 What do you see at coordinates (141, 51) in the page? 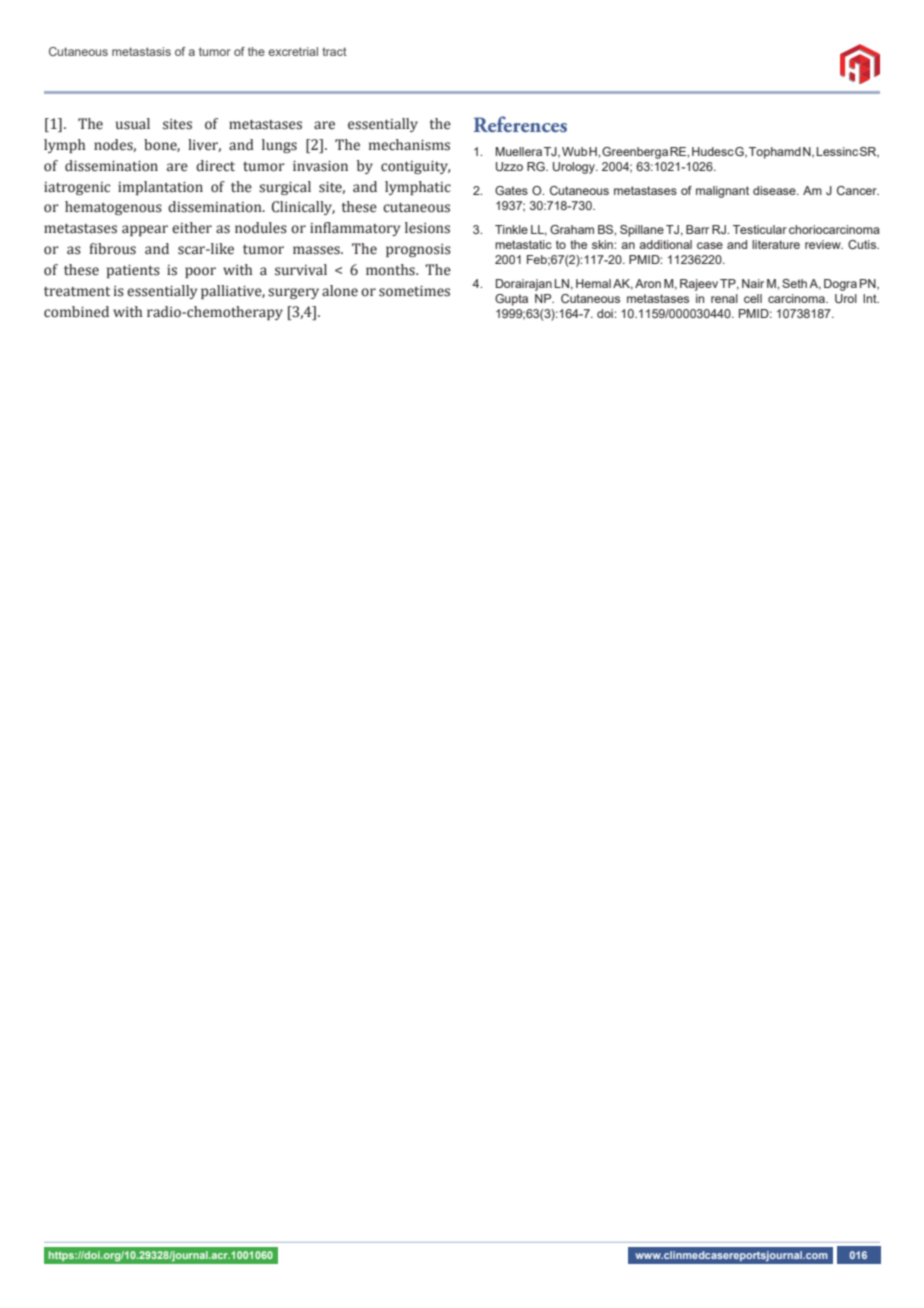
I see `metastasis` at bounding box center [141, 51].
